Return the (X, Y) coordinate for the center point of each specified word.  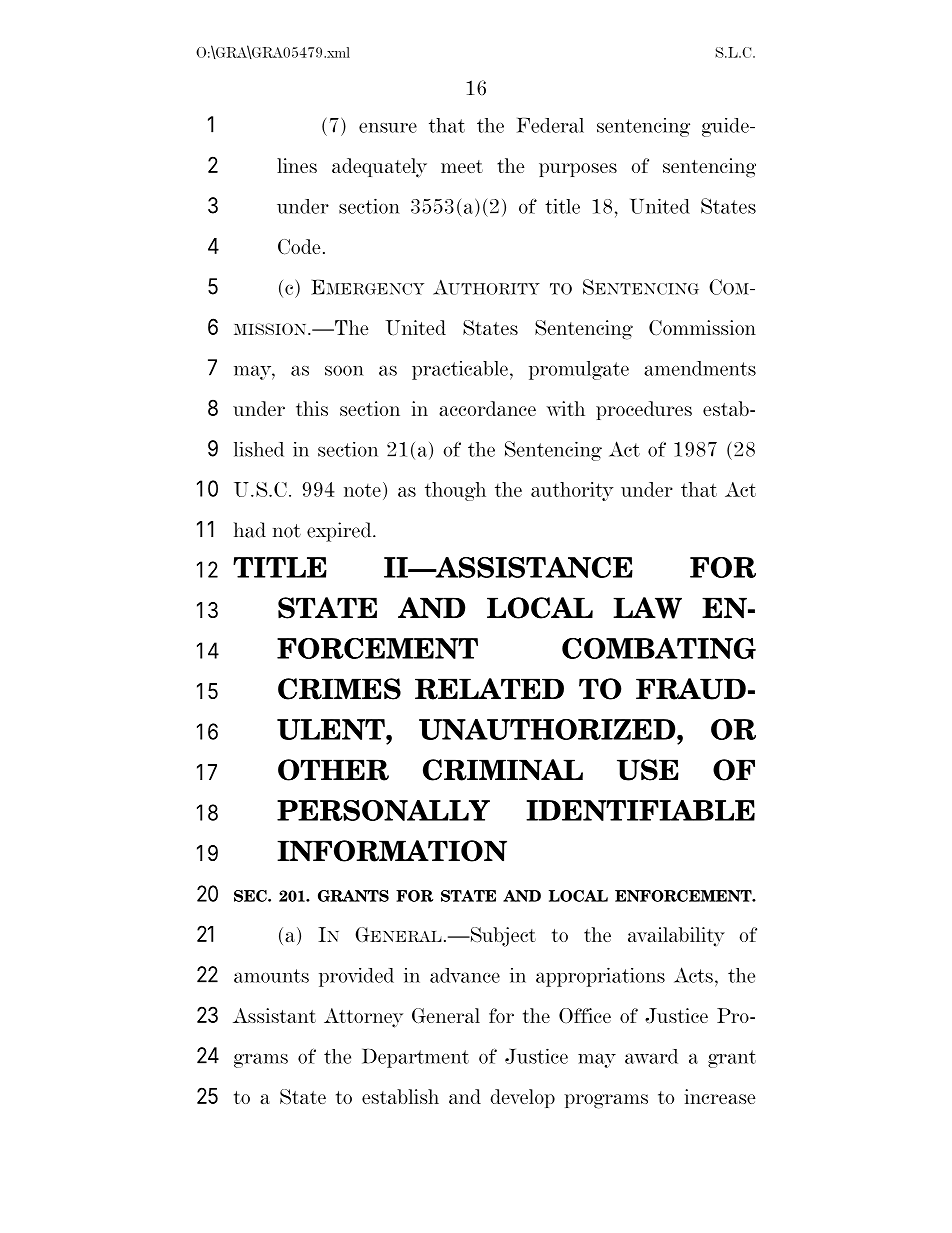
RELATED (489, 689)
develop (522, 1098)
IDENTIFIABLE (640, 810)
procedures (644, 410)
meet (462, 166)
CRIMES (339, 689)
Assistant (274, 1015)
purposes (578, 170)
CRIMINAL (503, 770)
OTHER (333, 770)
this (312, 408)
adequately (379, 168)
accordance (487, 408)
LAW (647, 608)
